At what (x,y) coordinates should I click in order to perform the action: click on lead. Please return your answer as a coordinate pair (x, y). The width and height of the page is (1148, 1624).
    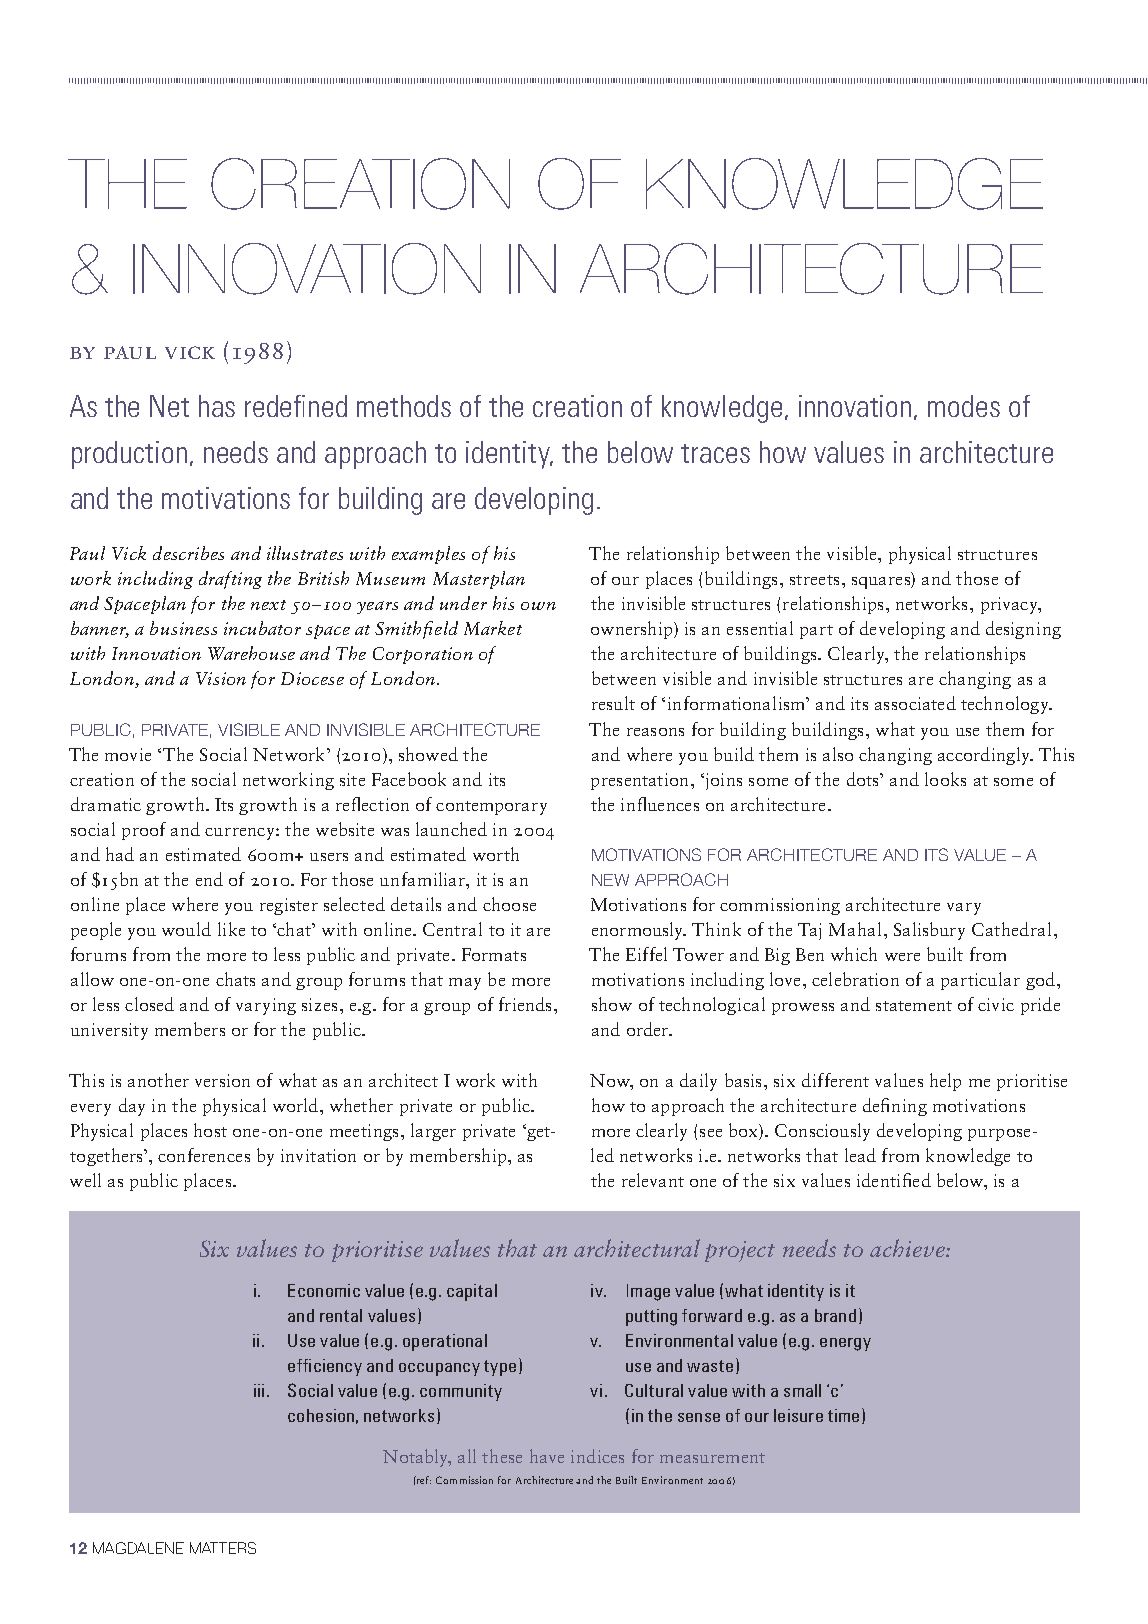
    Looking at the image, I should click on (860, 1155).
